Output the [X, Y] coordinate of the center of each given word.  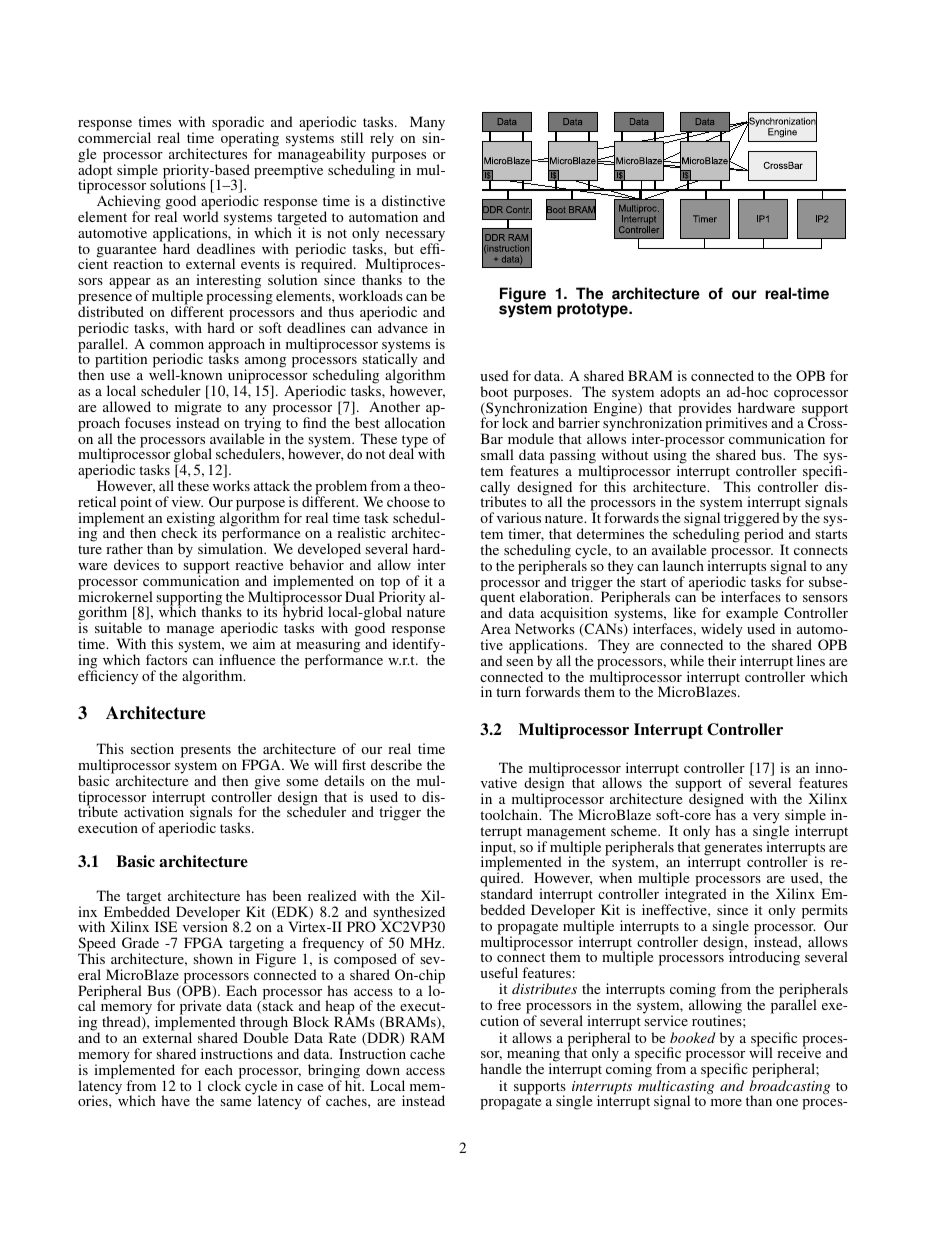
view [187, 501]
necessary [415, 237]
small [497, 454]
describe [396, 764]
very [767, 819]
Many [427, 124]
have [175, 1100]
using [670, 456]
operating [249, 139]
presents [206, 751]
